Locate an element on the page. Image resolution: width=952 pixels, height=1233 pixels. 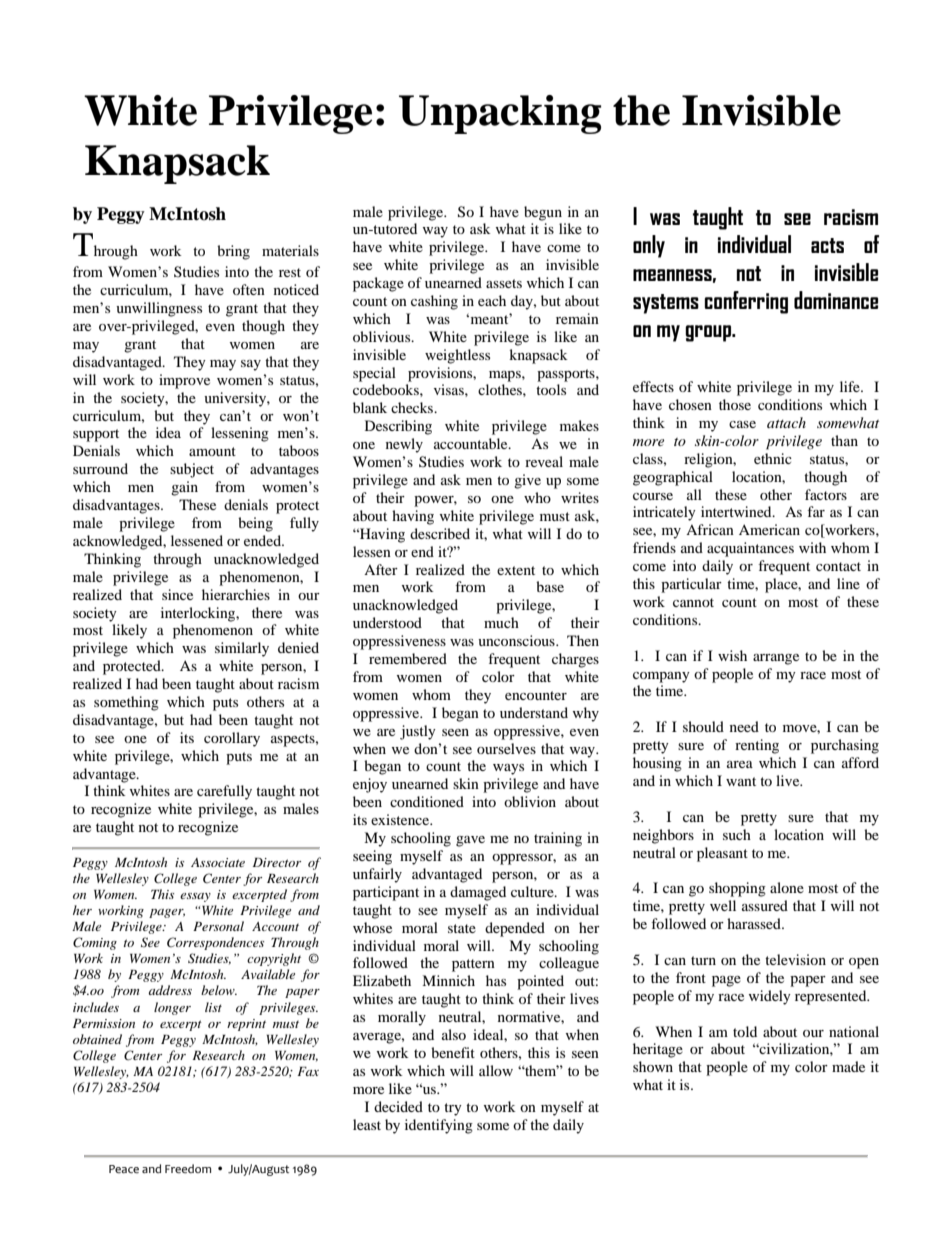
those is located at coordinates (735, 404).
